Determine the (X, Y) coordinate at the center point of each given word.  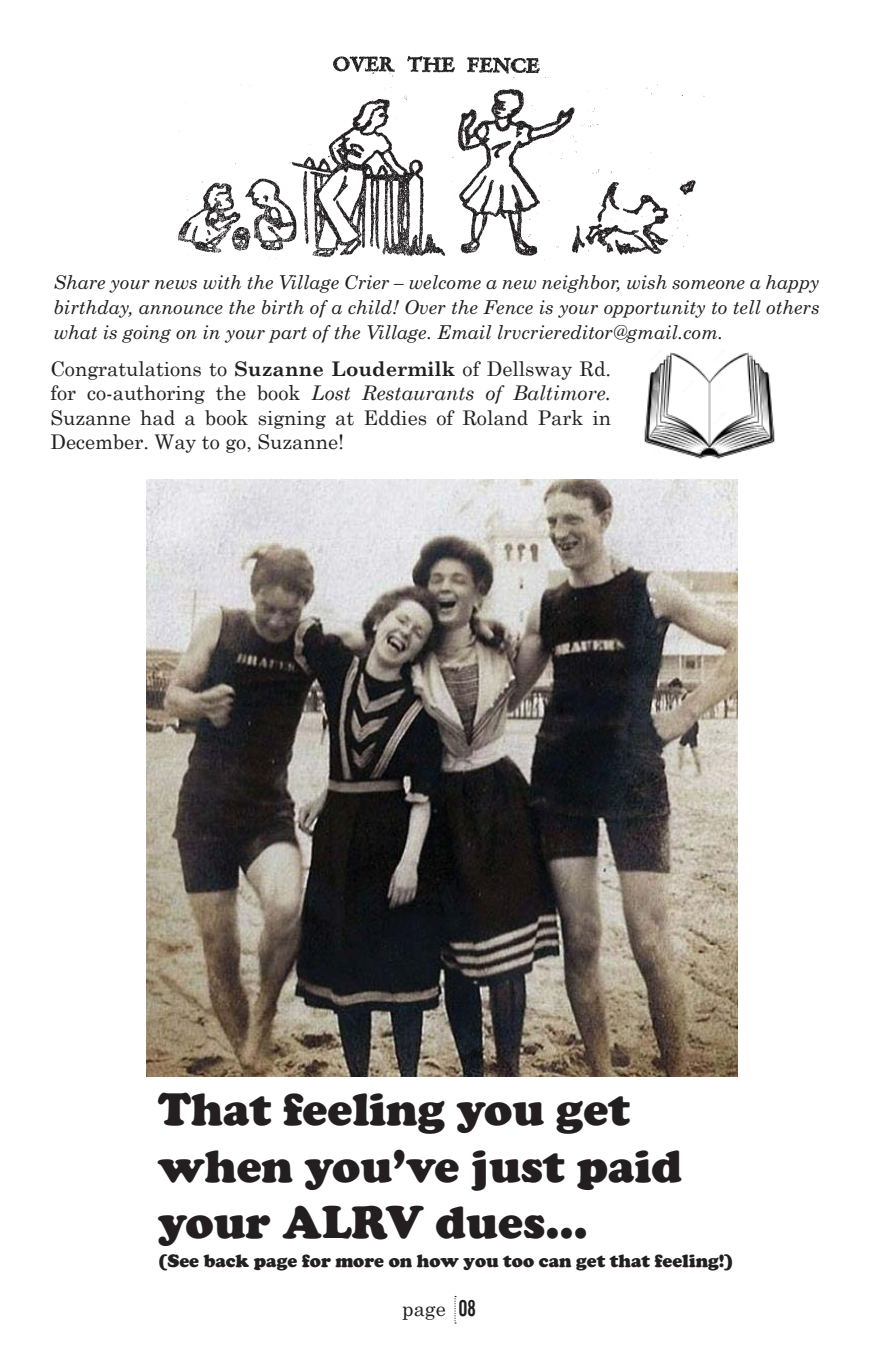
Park (560, 418)
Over (425, 307)
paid (629, 1170)
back (226, 1261)
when (225, 1166)
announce (181, 310)
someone (708, 285)
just (518, 1170)
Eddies (395, 418)
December (97, 442)
